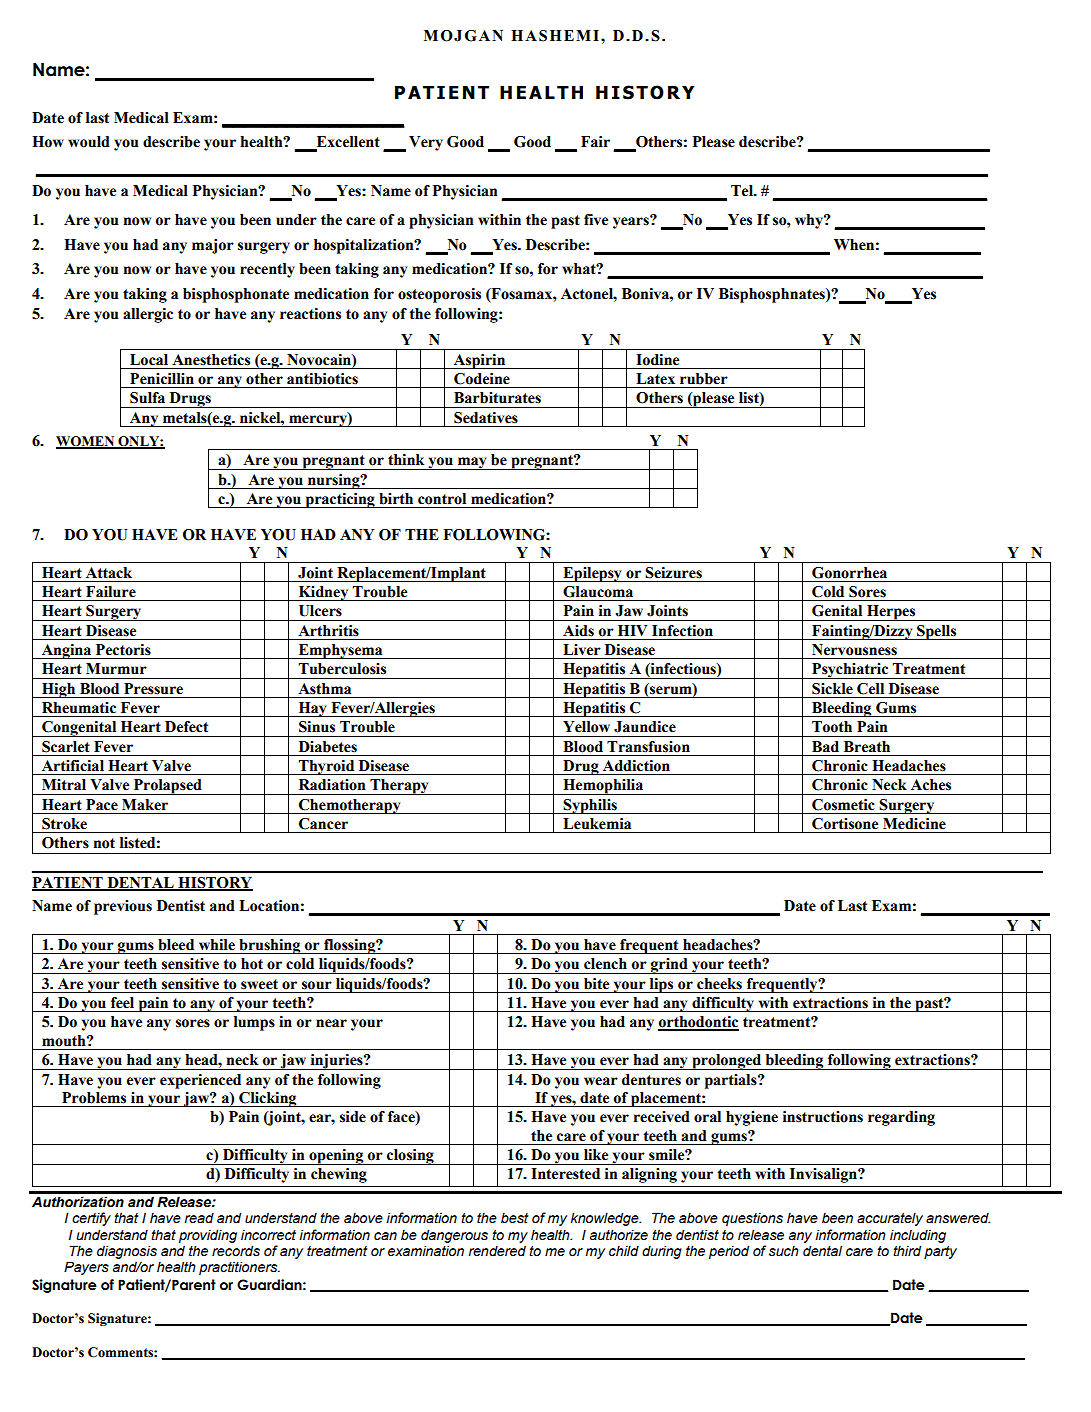 This document has height=1412, width=1091. Describe the element at coordinates (704, 379) in the document. I see `rubber` at that location.
